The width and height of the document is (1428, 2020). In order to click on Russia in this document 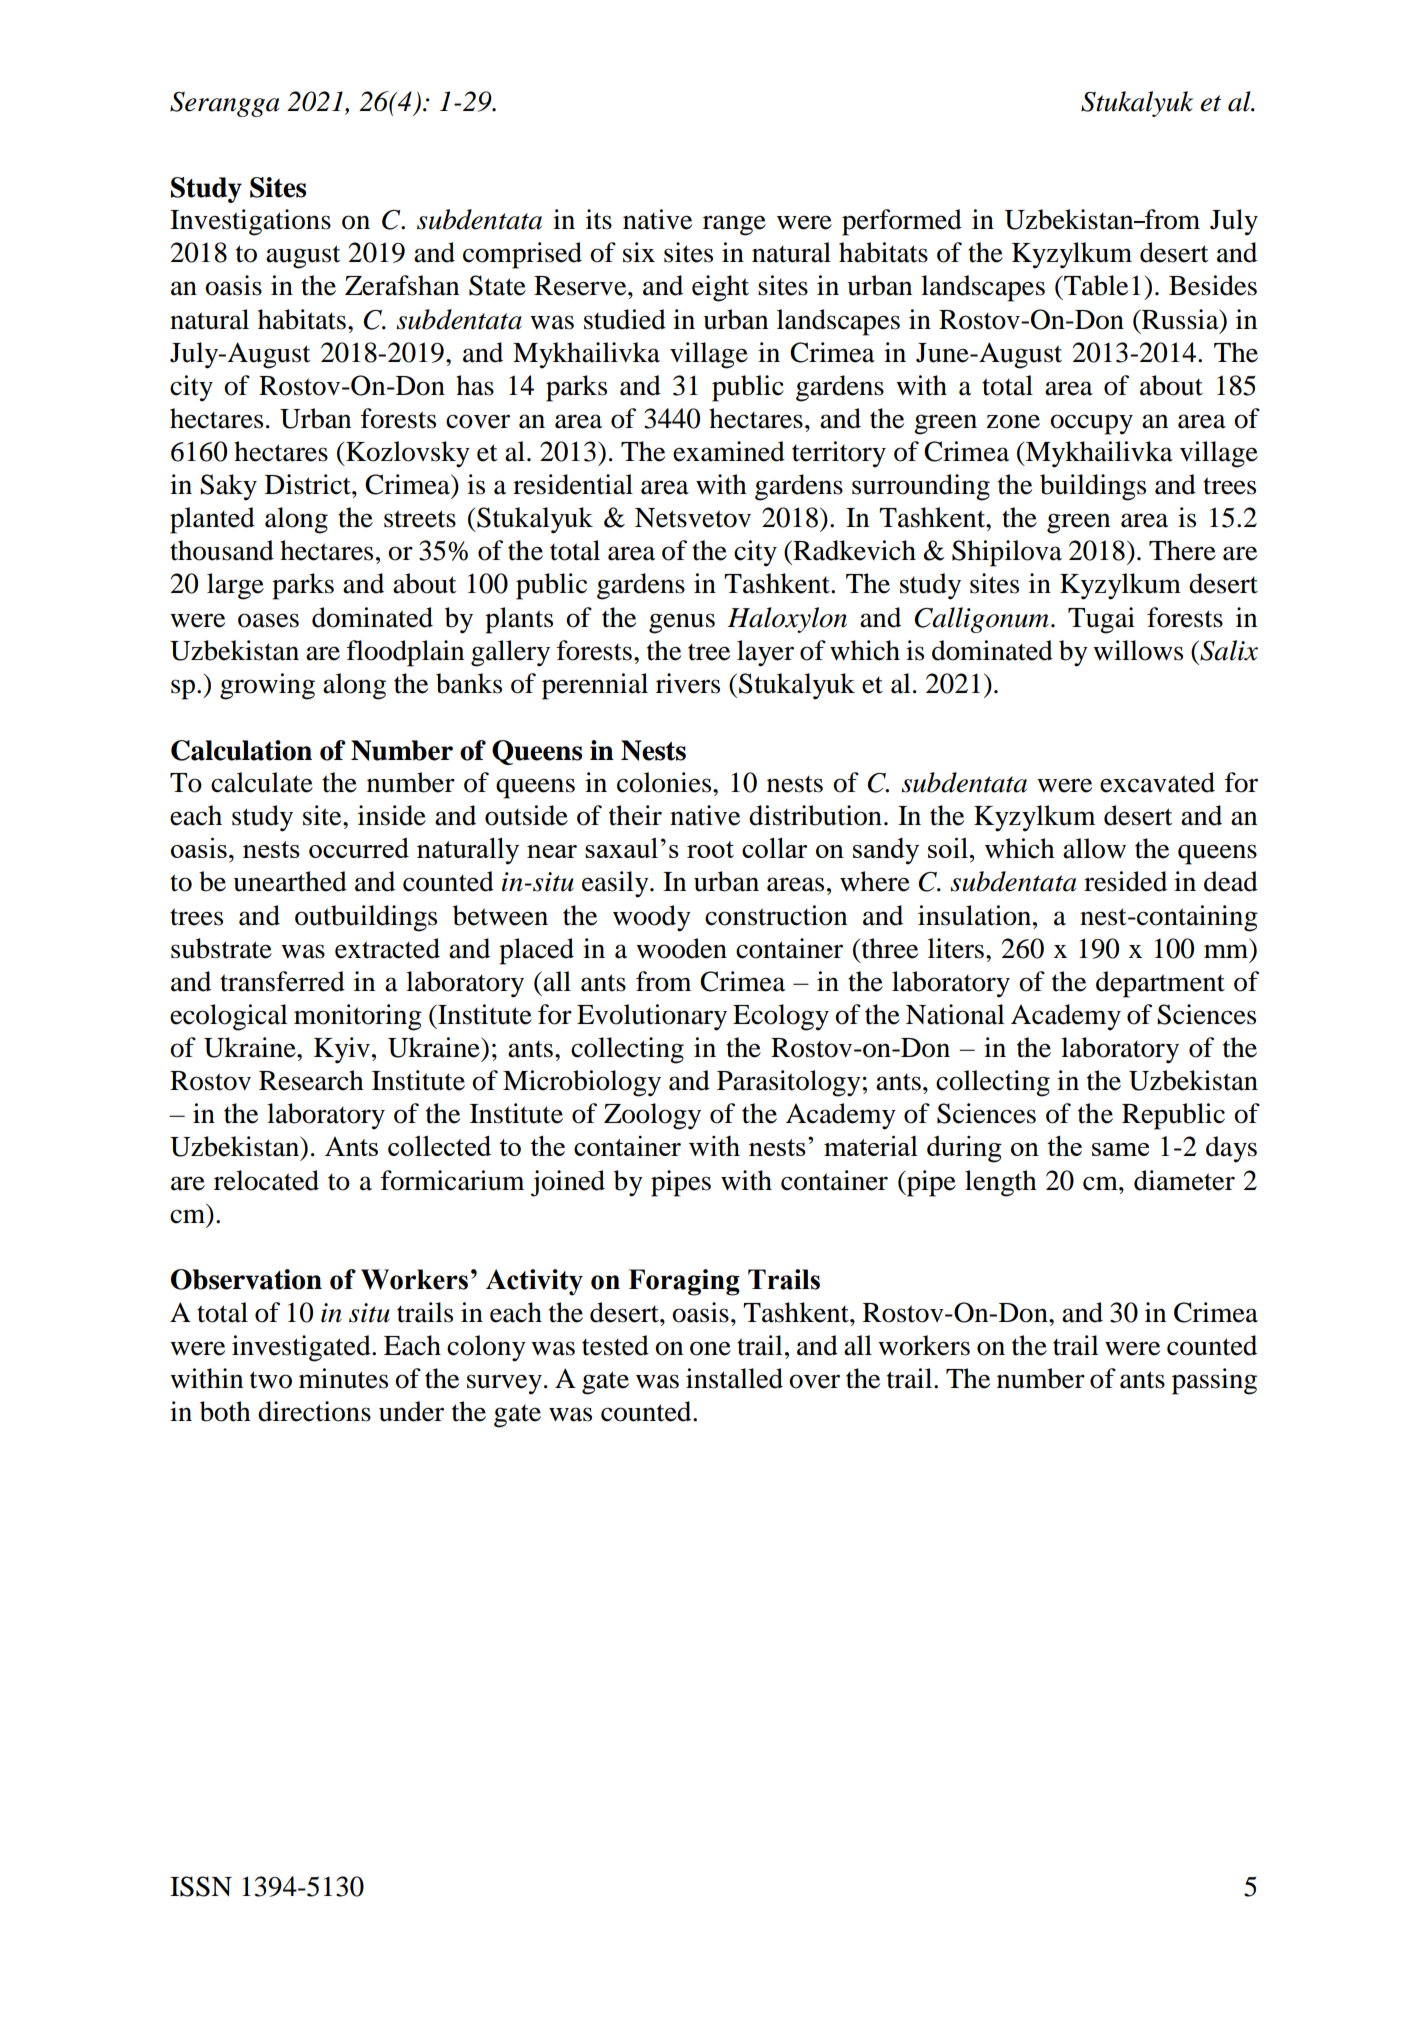, I will do `click(1180, 319)`.
